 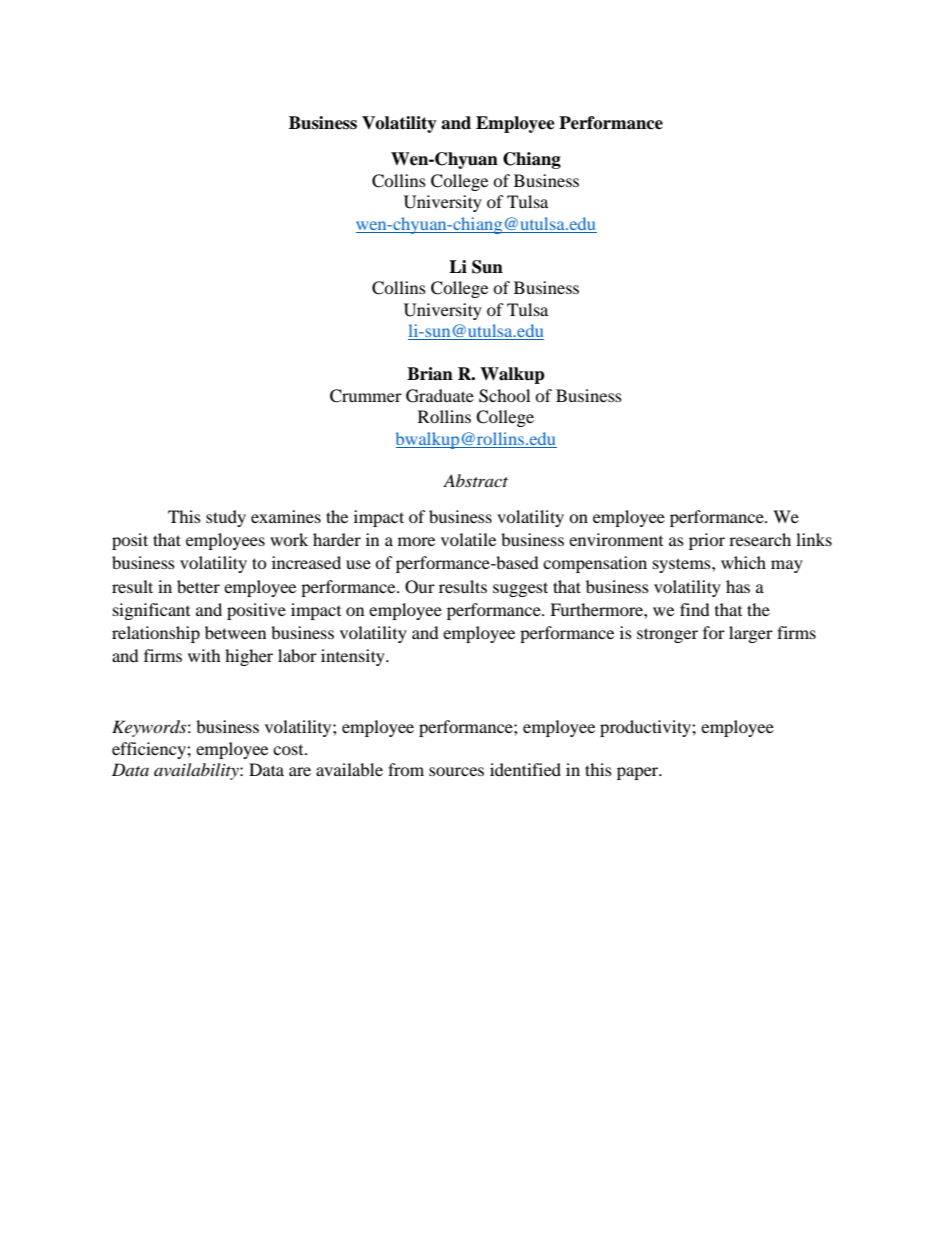 What do you see at coordinates (249, 657) in the document?
I see `higher` at bounding box center [249, 657].
